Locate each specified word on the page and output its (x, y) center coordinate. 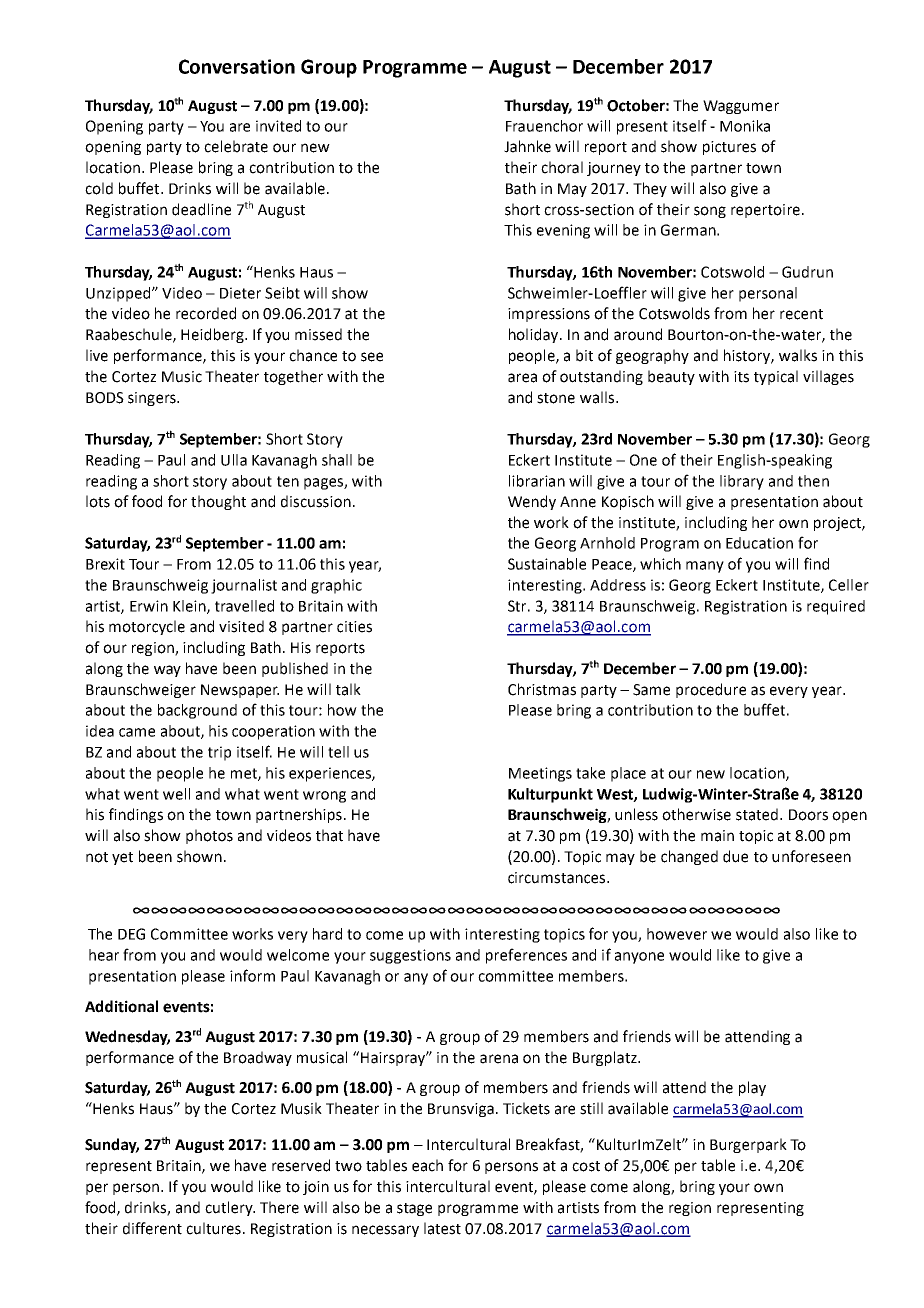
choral (562, 167)
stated (757, 814)
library (742, 482)
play (752, 1088)
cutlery (230, 1208)
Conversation (237, 66)
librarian (537, 481)
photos (209, 836)
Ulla (234, 460)
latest (442, 1228)
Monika (745, 126)
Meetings (540, 774)
